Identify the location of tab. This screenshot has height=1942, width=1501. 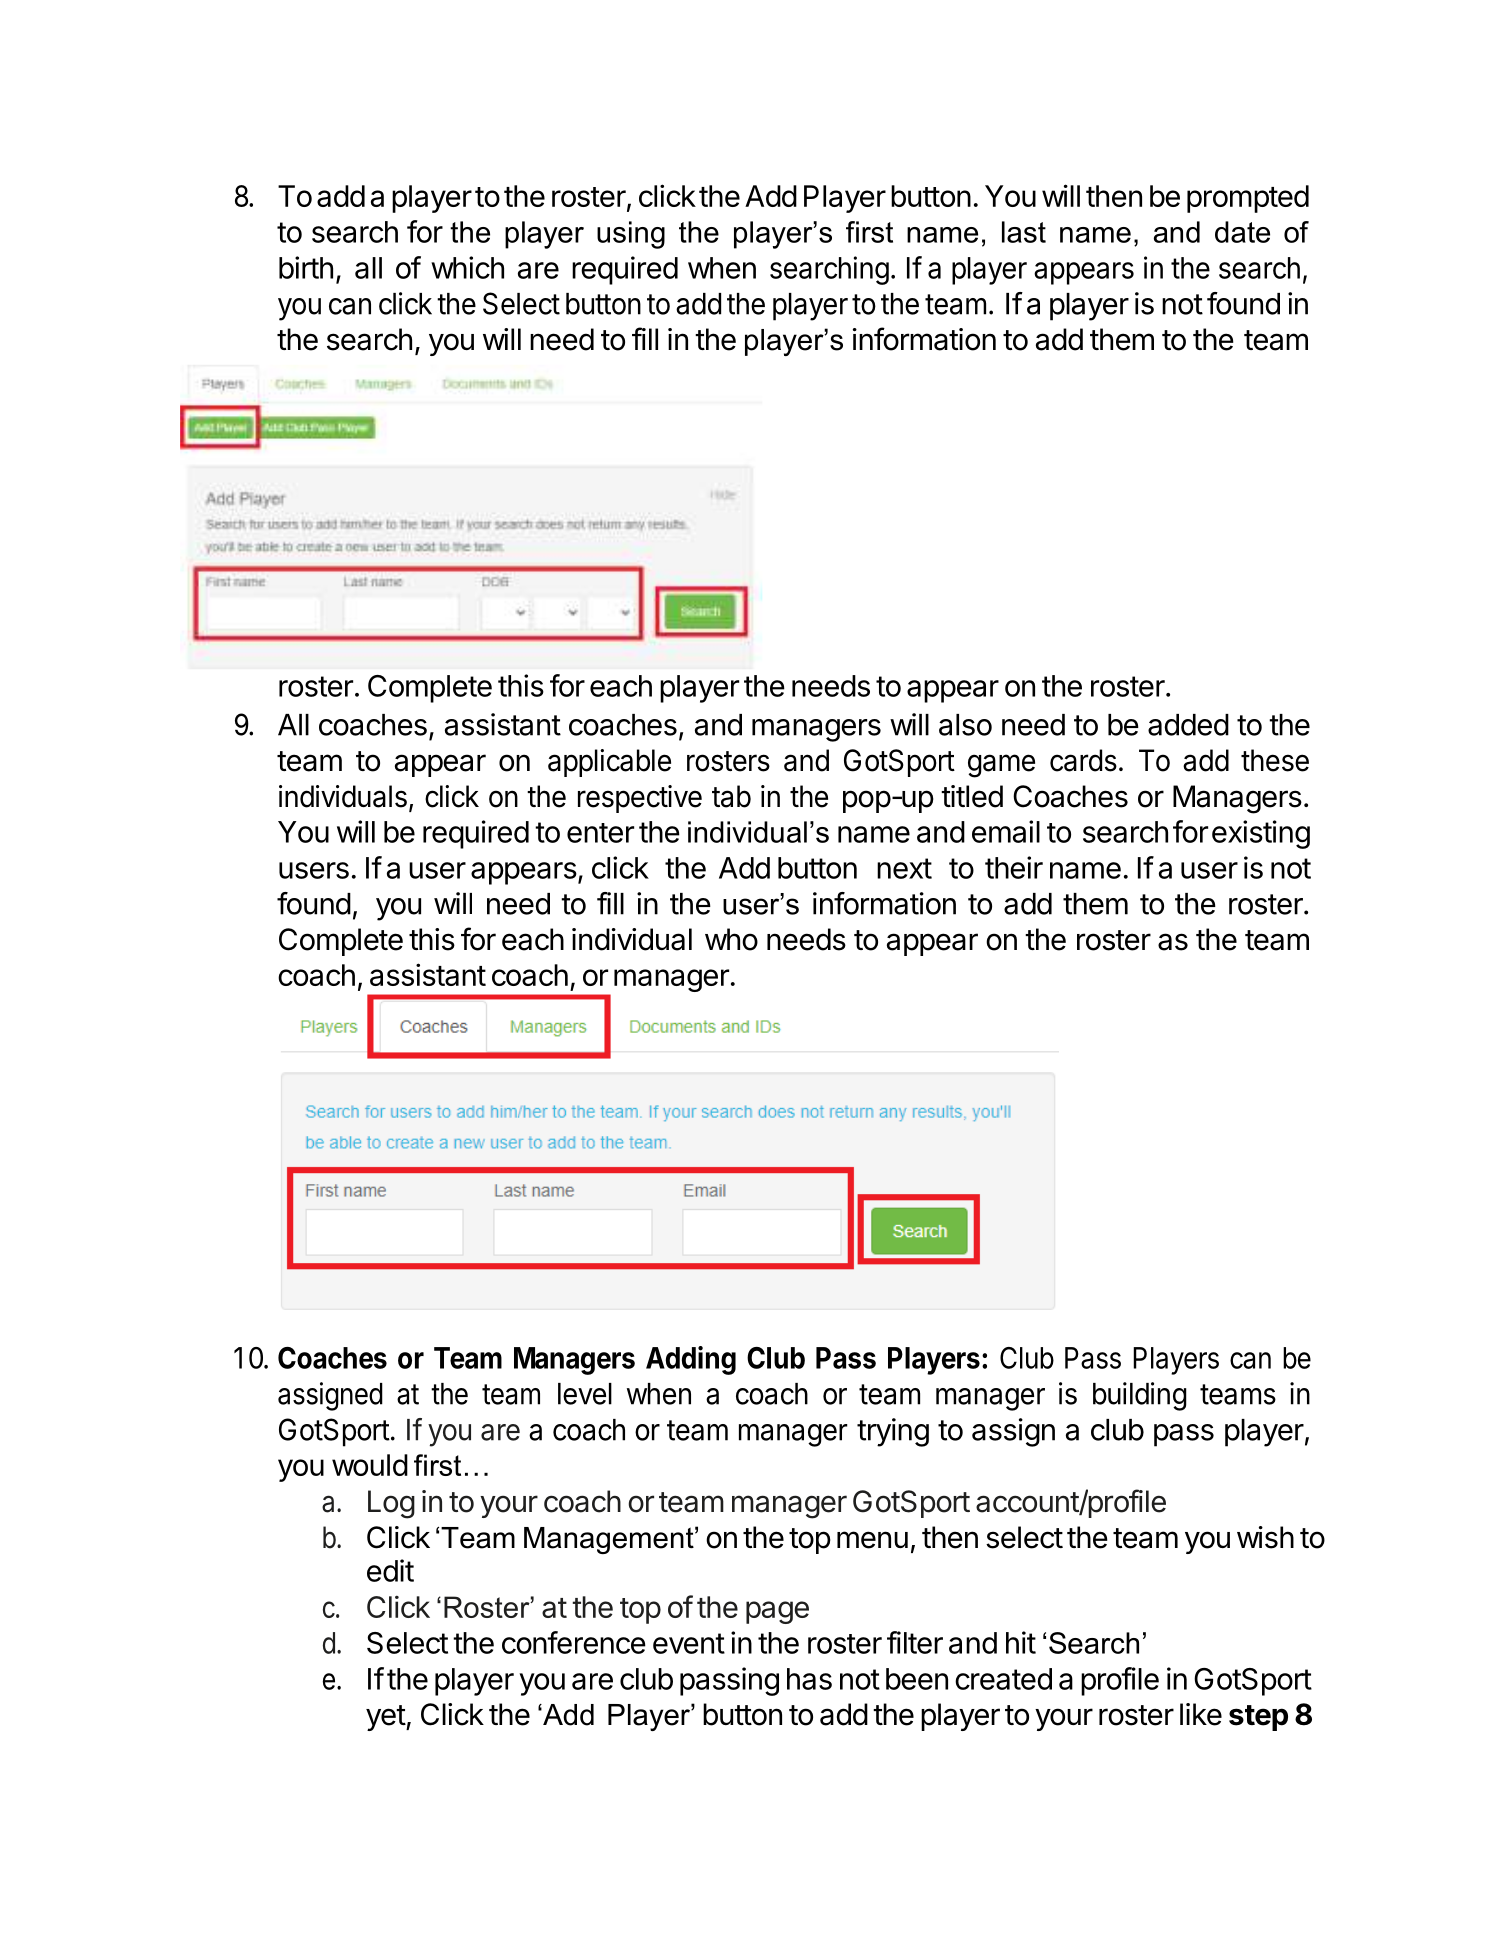
(731, 796).
